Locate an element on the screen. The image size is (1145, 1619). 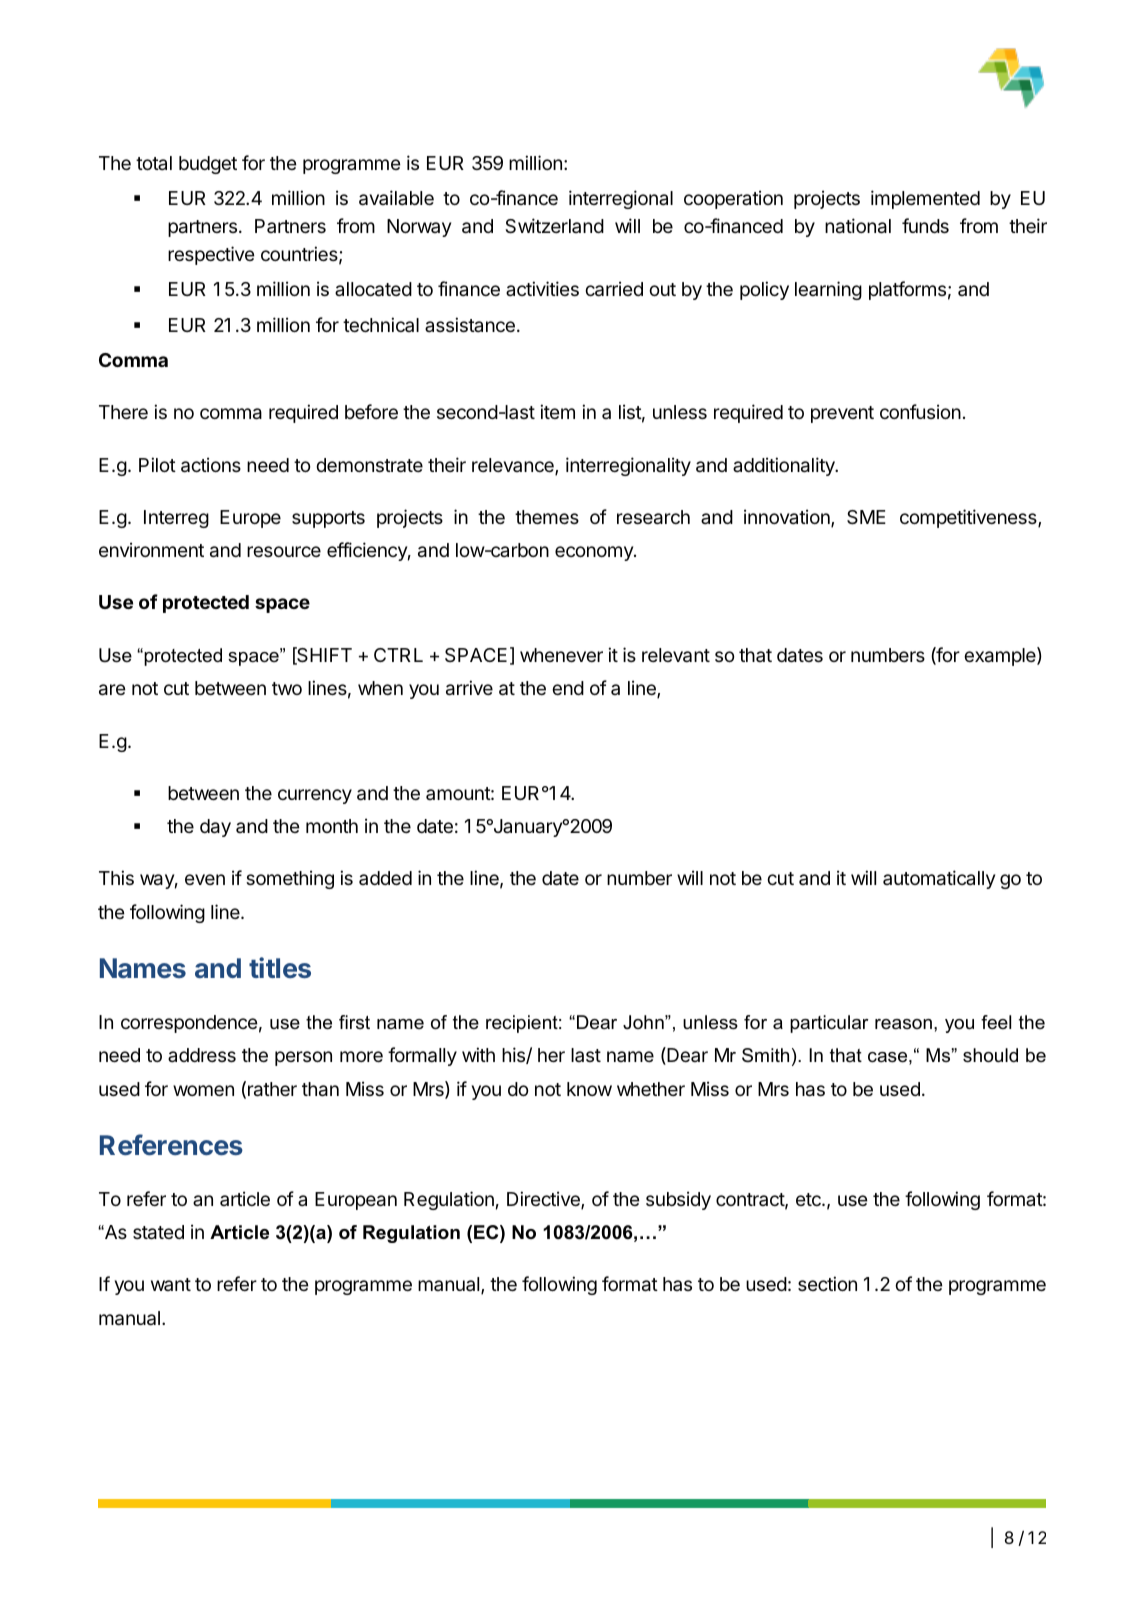
correspondence is located at coordinates (189, 1024).
